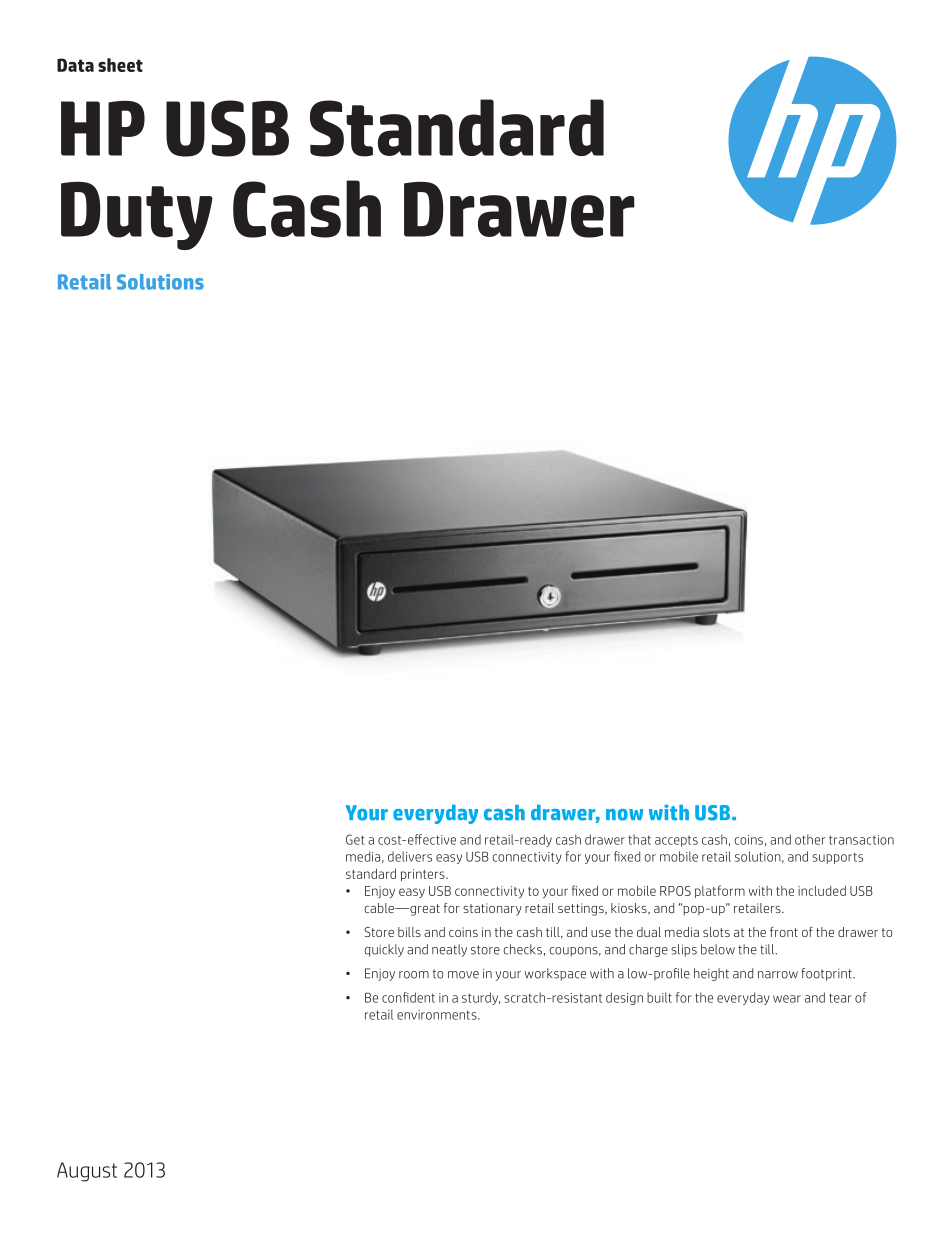 The image size is (952, 1233). Describe the element at coordinates (75, 65) in the screenshot. I see `Data` at that location.
